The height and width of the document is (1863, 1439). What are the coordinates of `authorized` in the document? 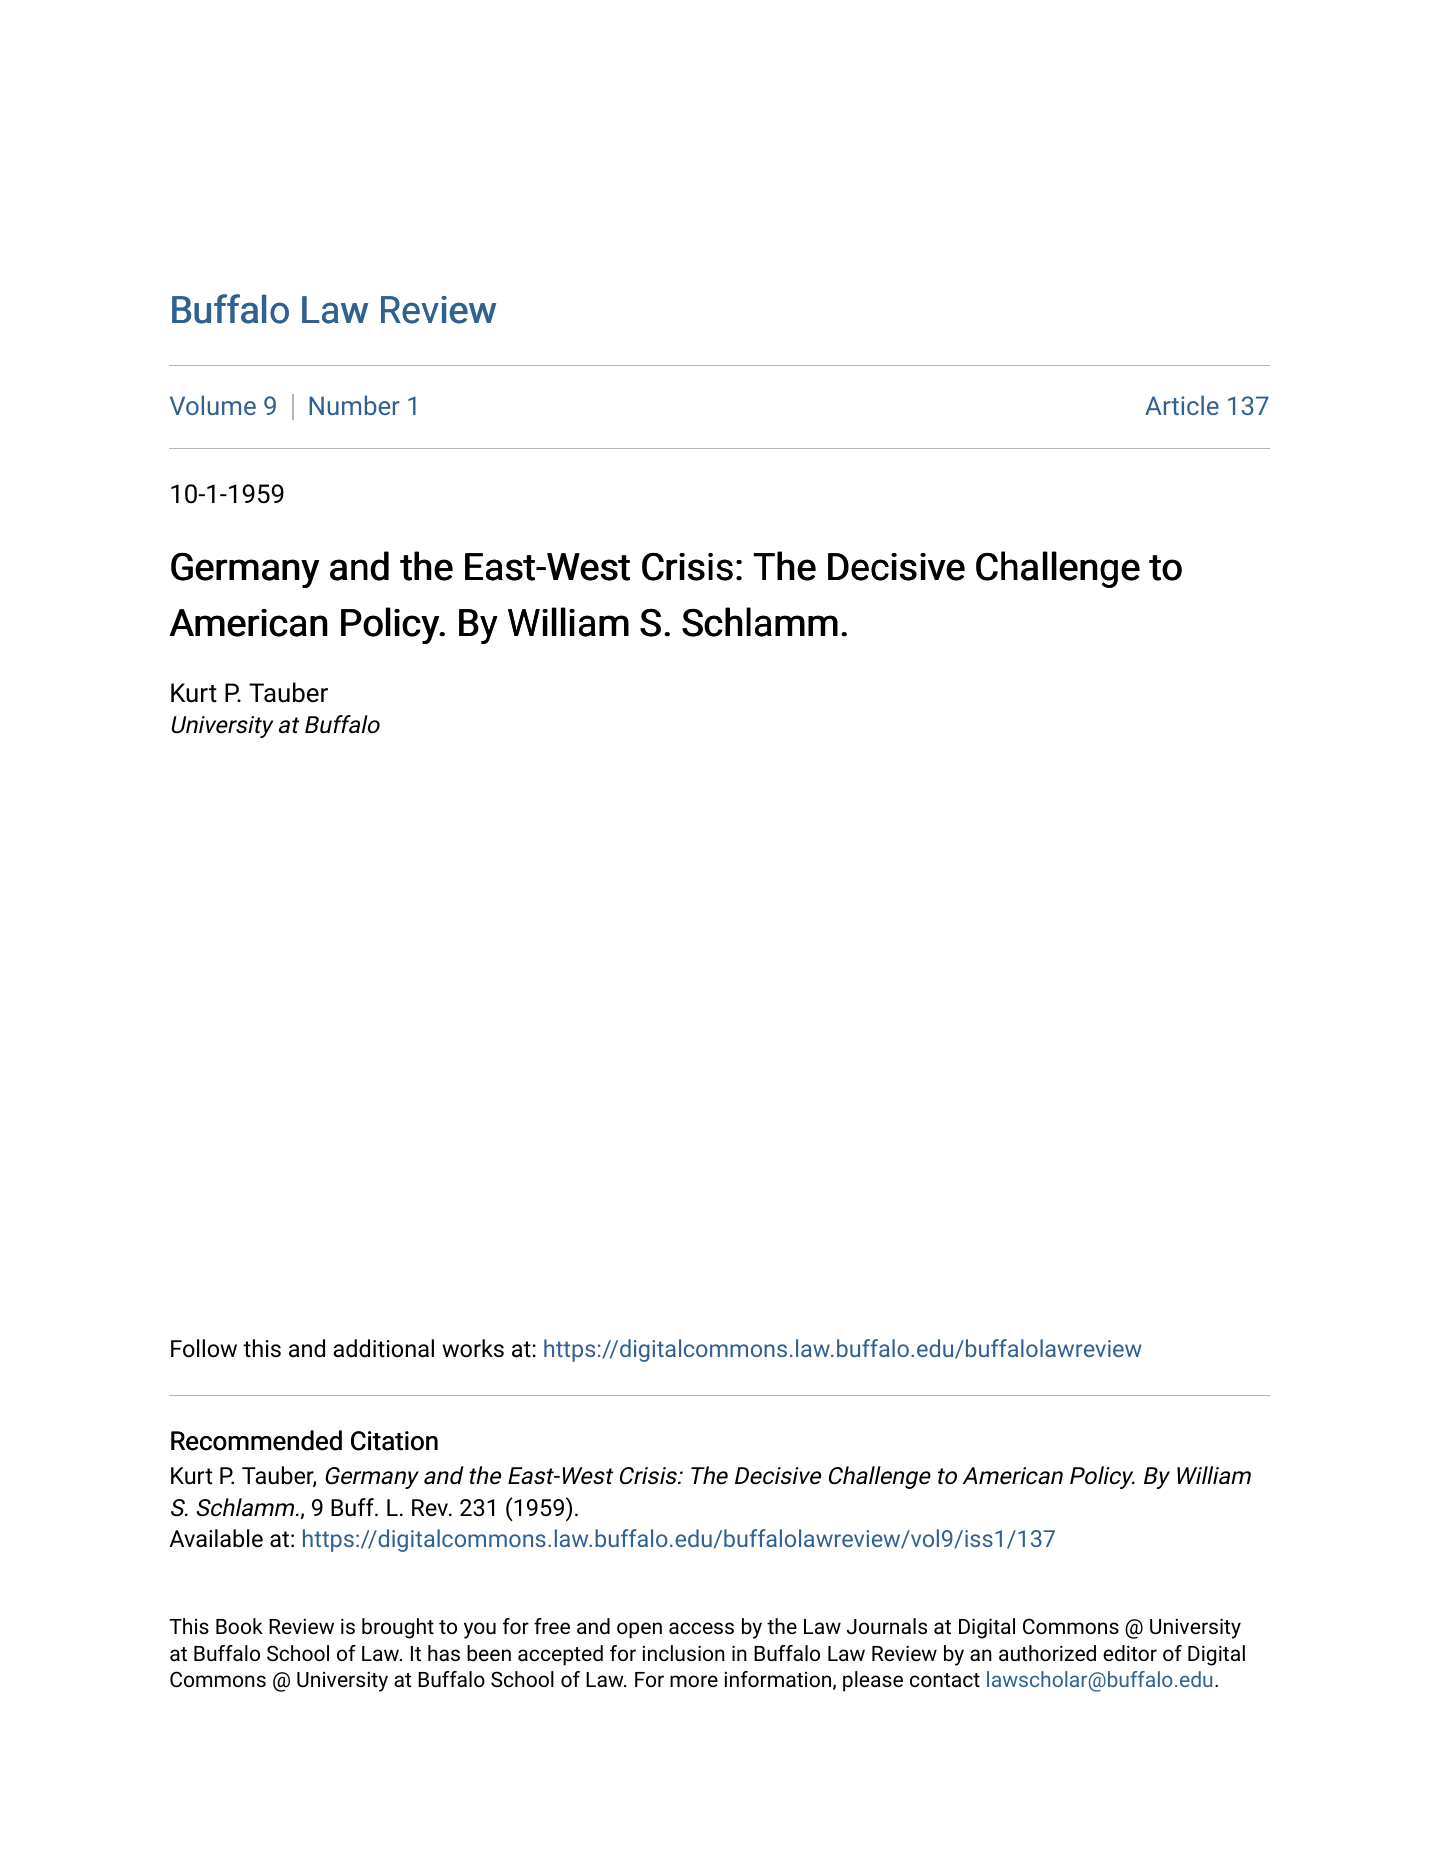 It's located at (1047, 1653).
